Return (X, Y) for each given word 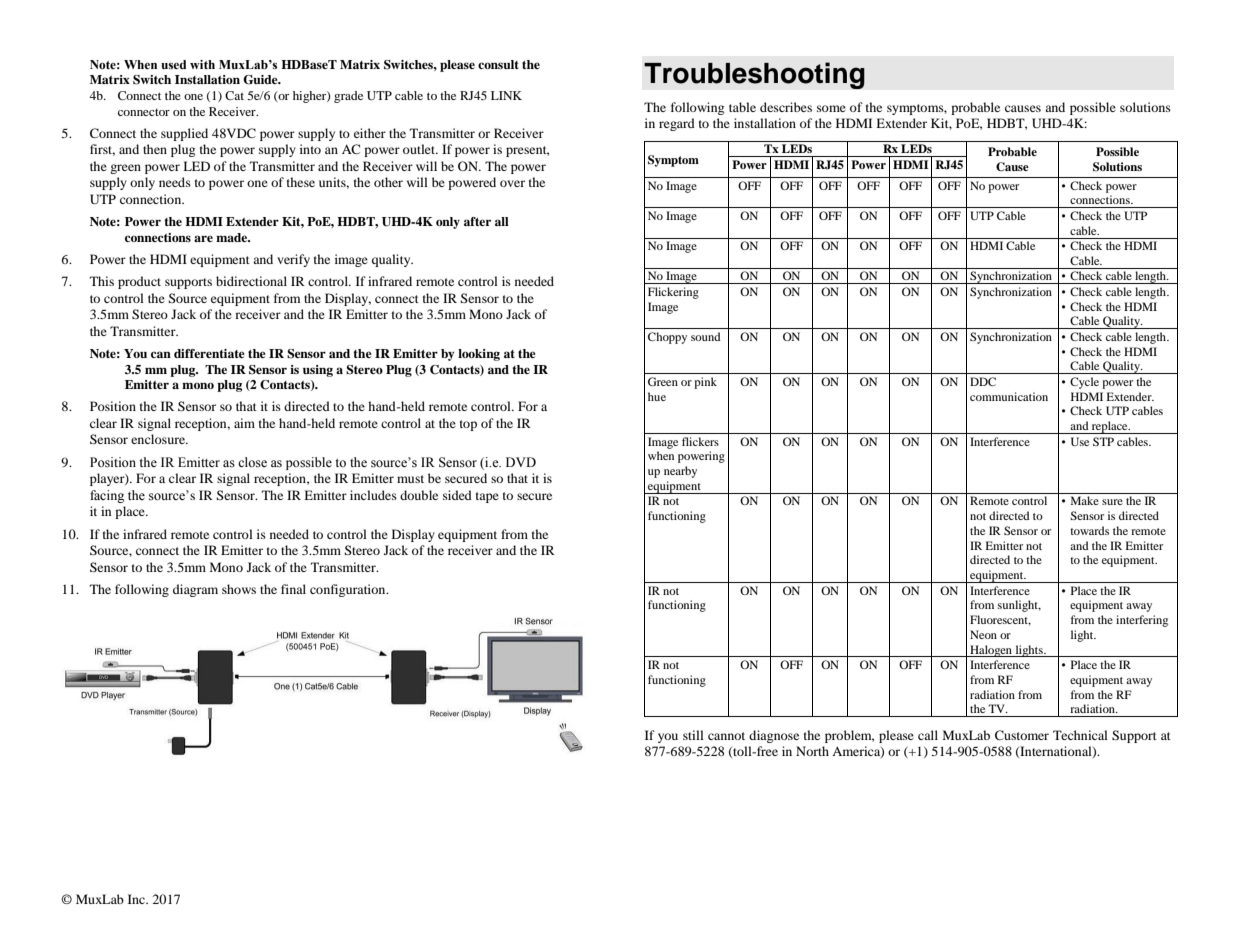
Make (1085, 500)
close (252, 462)
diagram (195, 590)
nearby (680, 472)
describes (786, 107)
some (831, 108)
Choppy (667, 338)
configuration (349, 590)
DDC (983, 381)
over (512, 183)
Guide (261, 80)
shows (239, 589)
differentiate (209, 353)
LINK (506, 95)
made (233, 237)
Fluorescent (1000, 620)
